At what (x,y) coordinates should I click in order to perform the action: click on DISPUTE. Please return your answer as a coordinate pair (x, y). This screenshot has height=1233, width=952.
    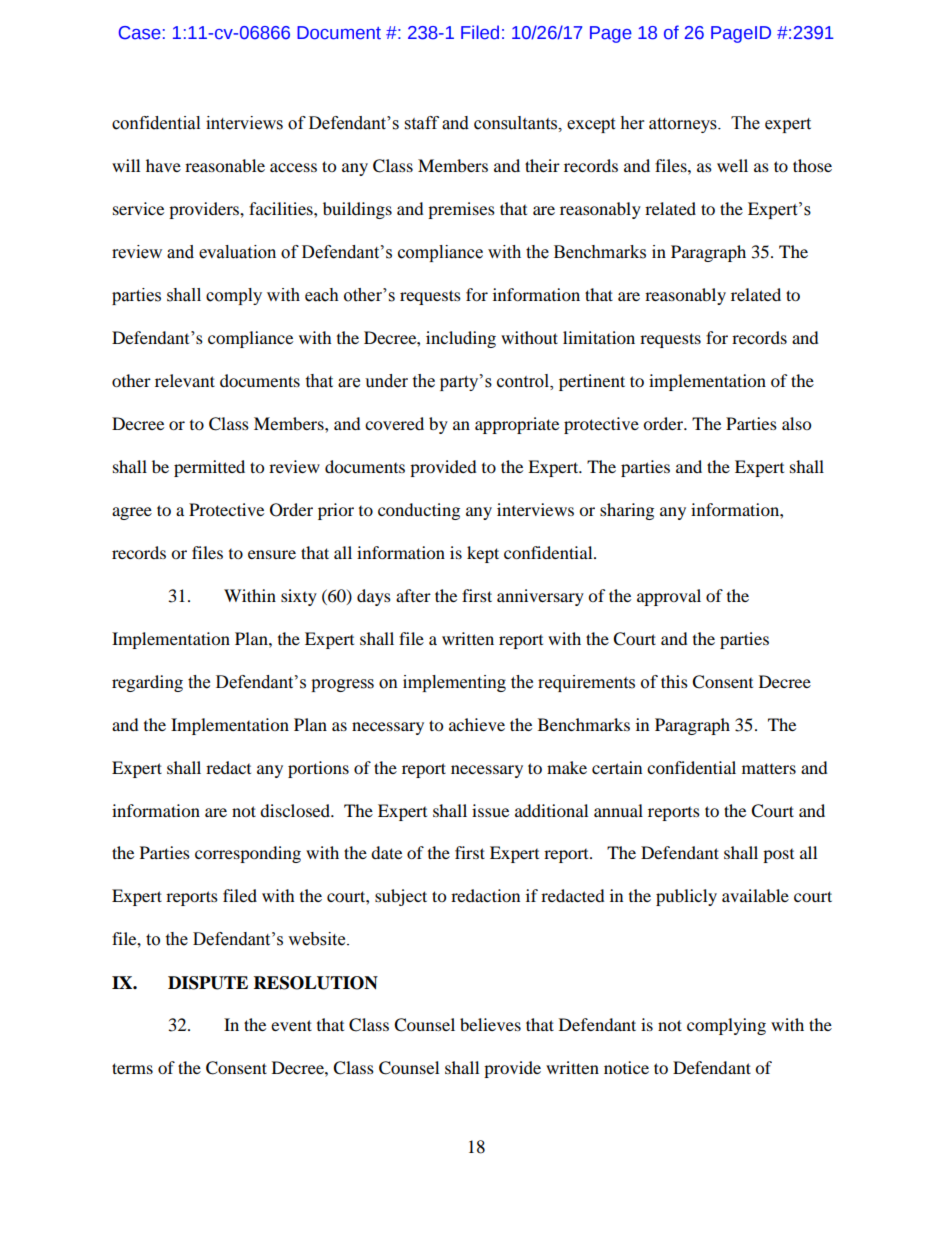
    Looking at the image, I should click on (208, 983).
